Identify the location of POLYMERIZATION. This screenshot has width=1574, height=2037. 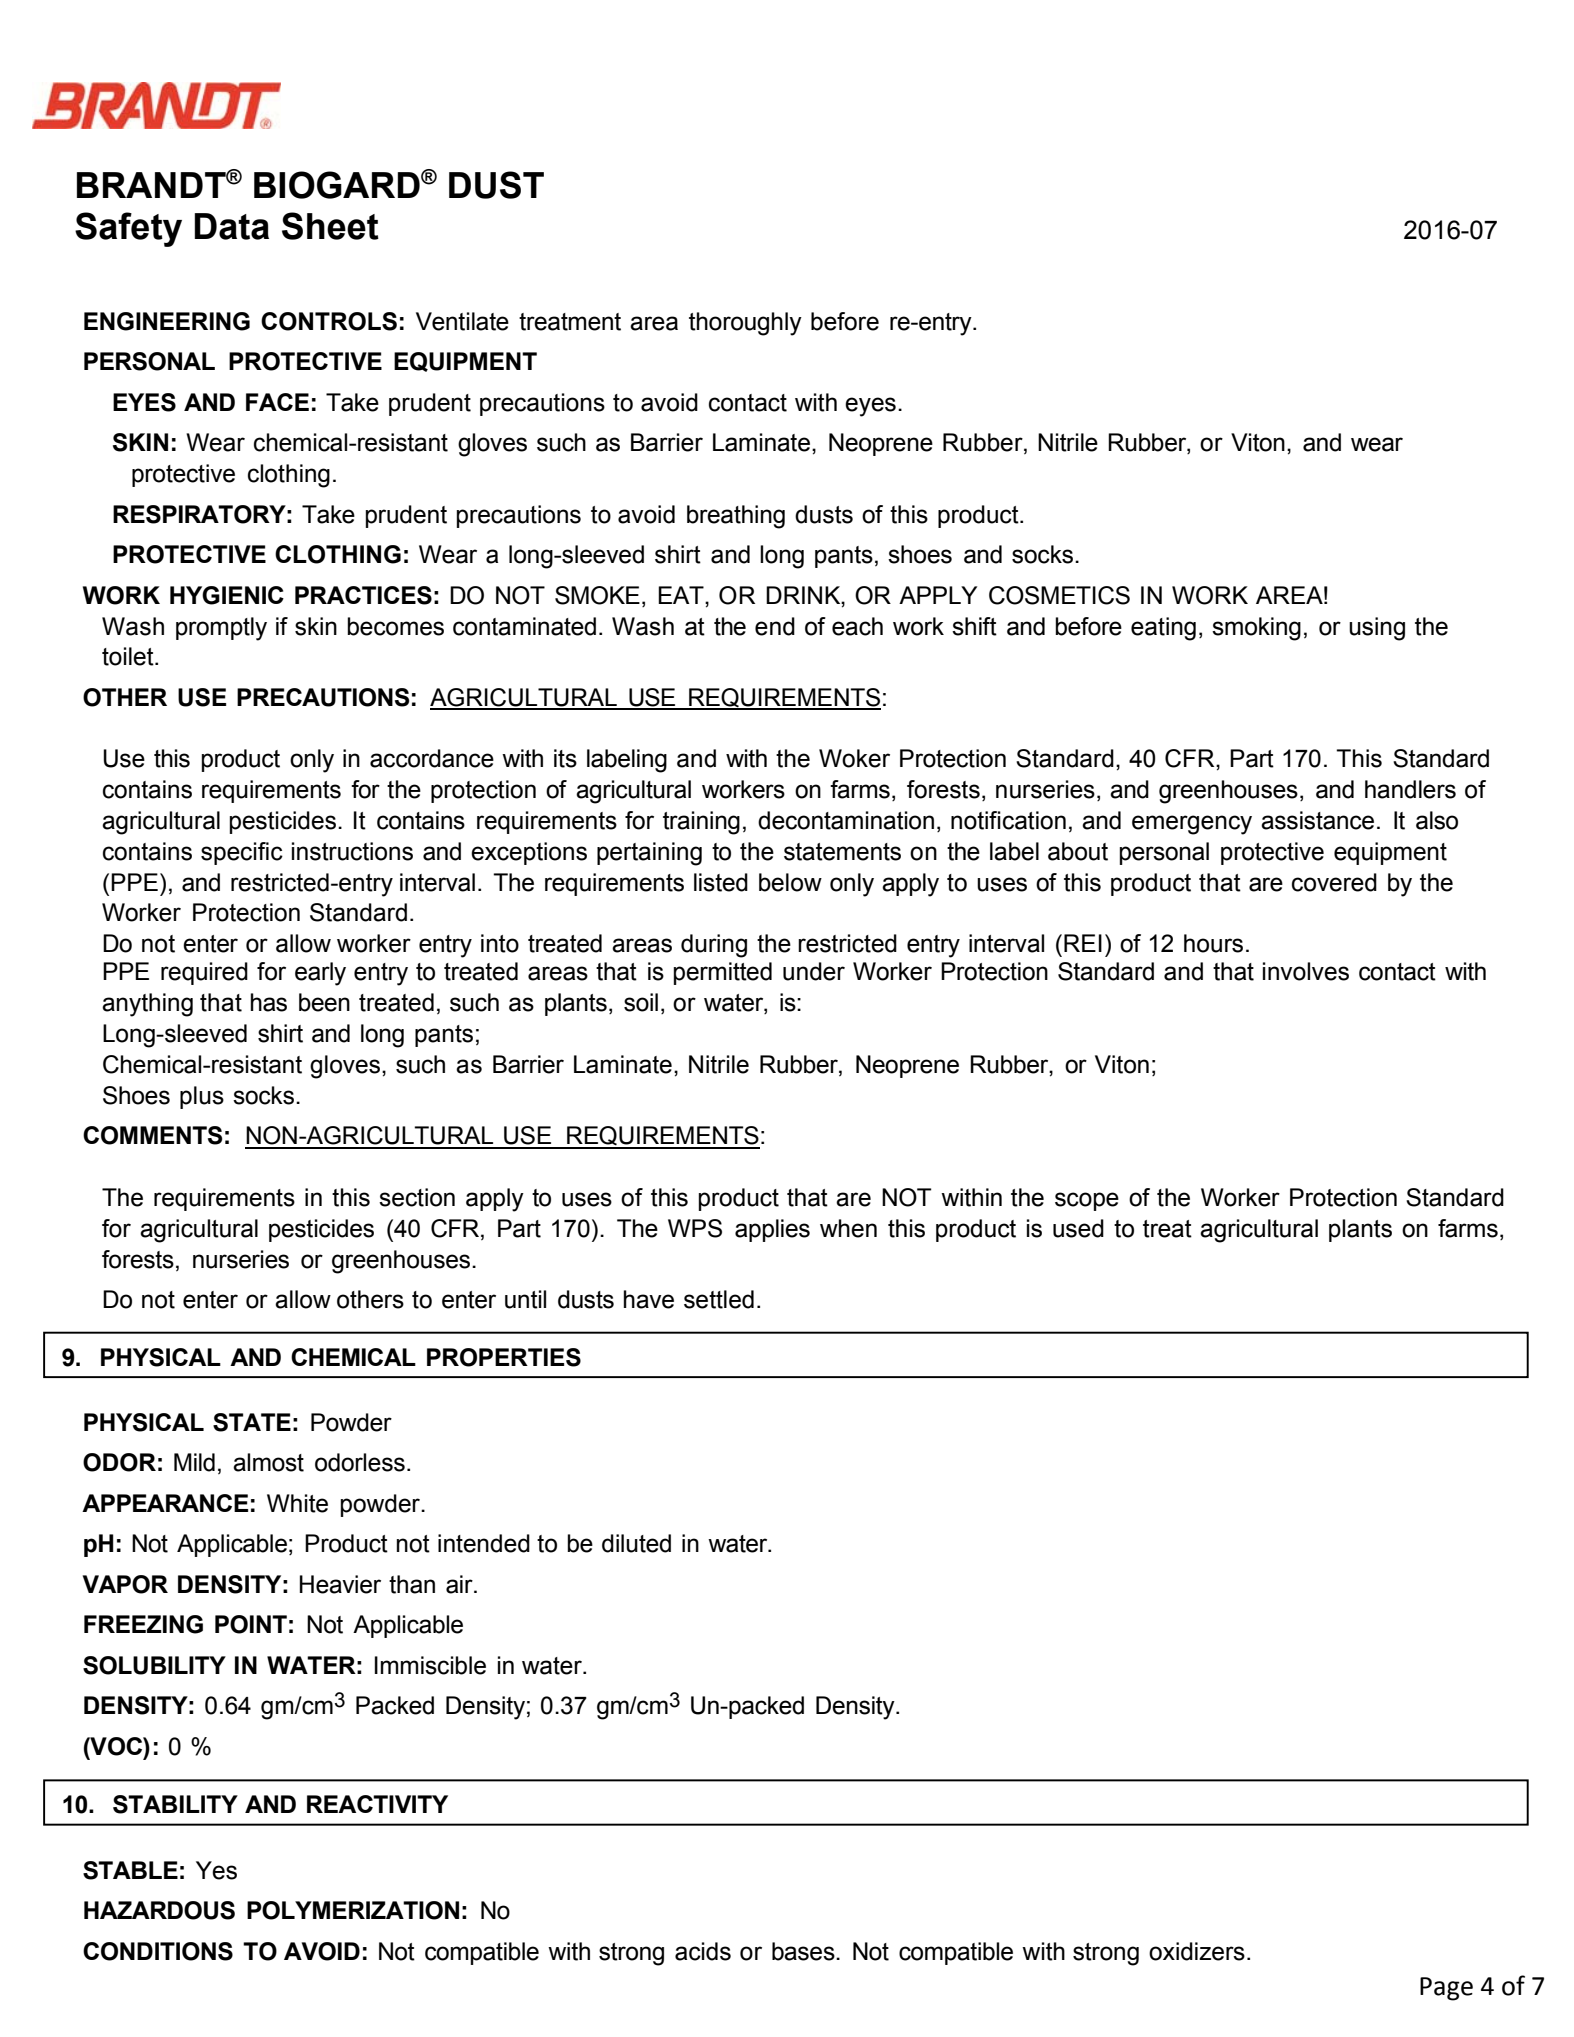
(353, 1910).
